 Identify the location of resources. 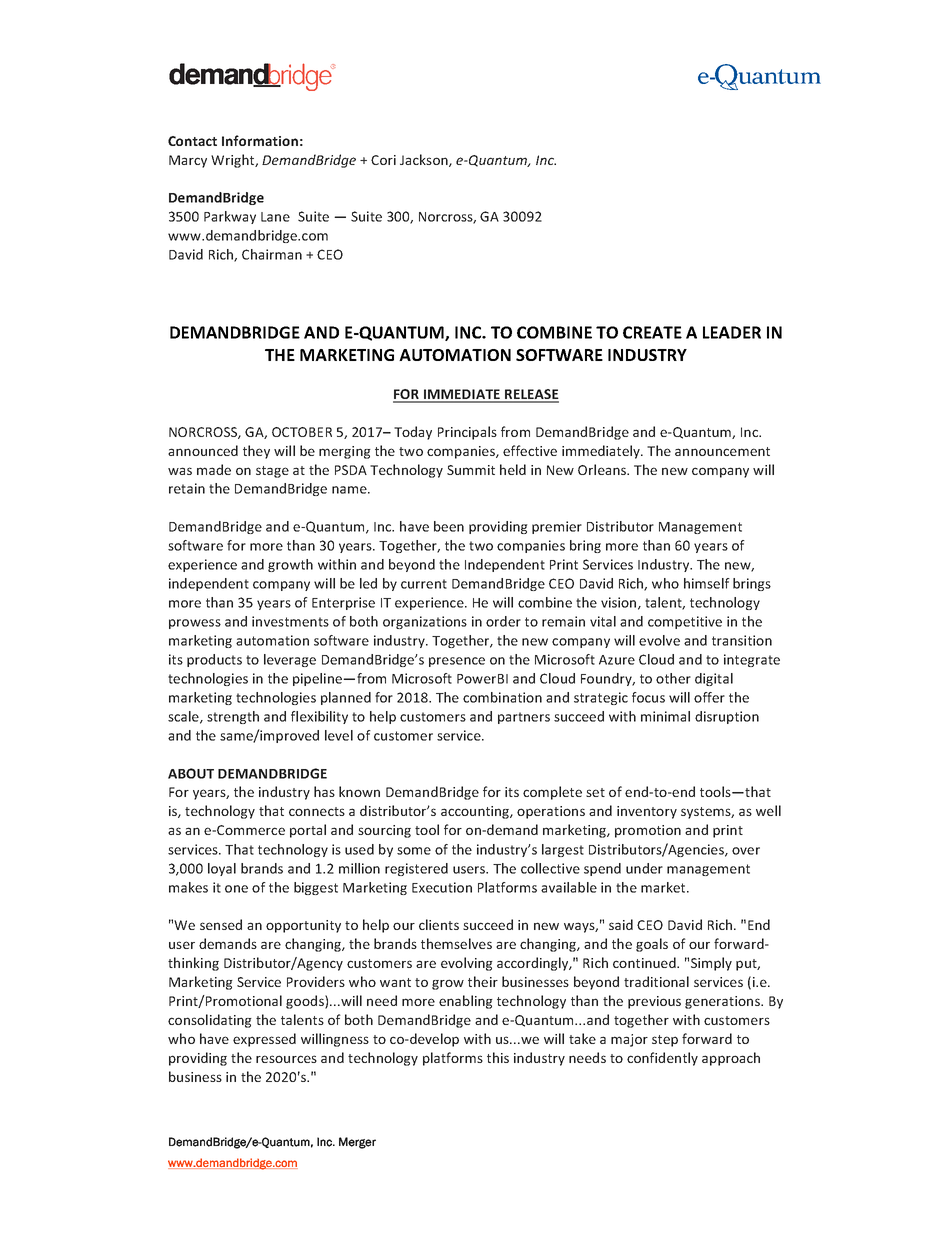
(286, 1059).
